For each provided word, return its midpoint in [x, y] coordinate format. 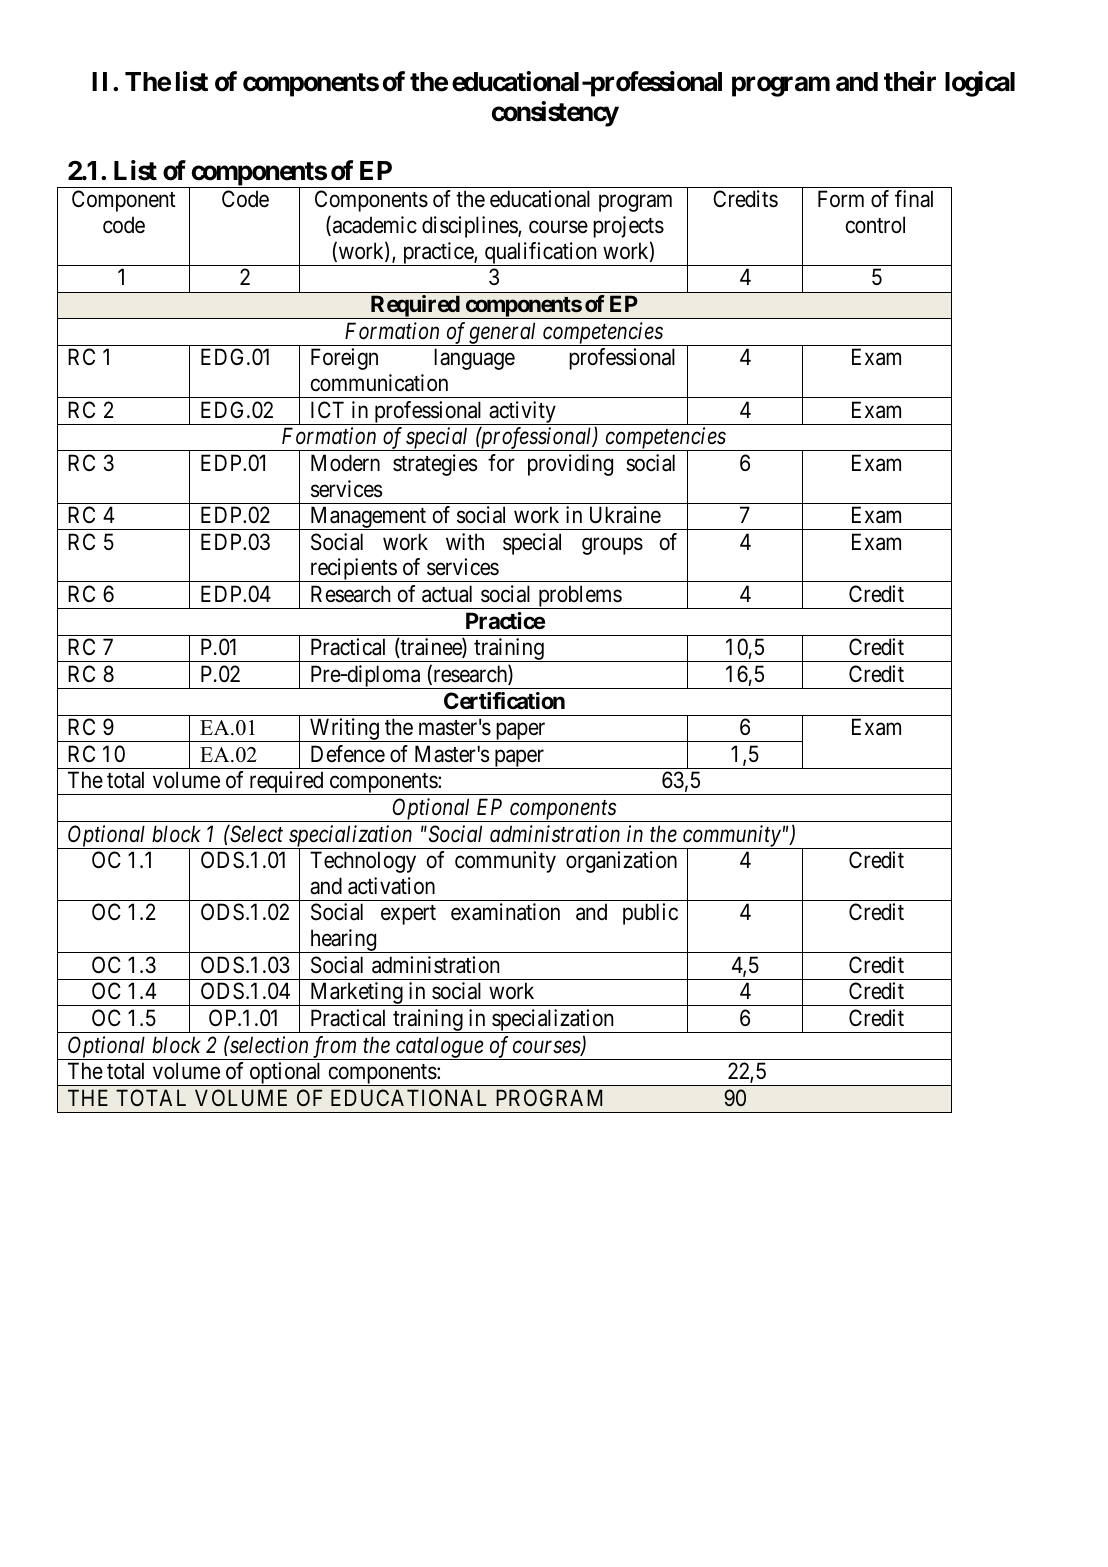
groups [612, 546]
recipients [353, 570]
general [503, 334]
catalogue [439, 1048]
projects [628, 227]
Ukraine [625, 515]
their [910, 81]
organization [621, 862]
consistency [555, 114]
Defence [348, 754]
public [650, 914]
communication [379, 383]
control [875, 225]
